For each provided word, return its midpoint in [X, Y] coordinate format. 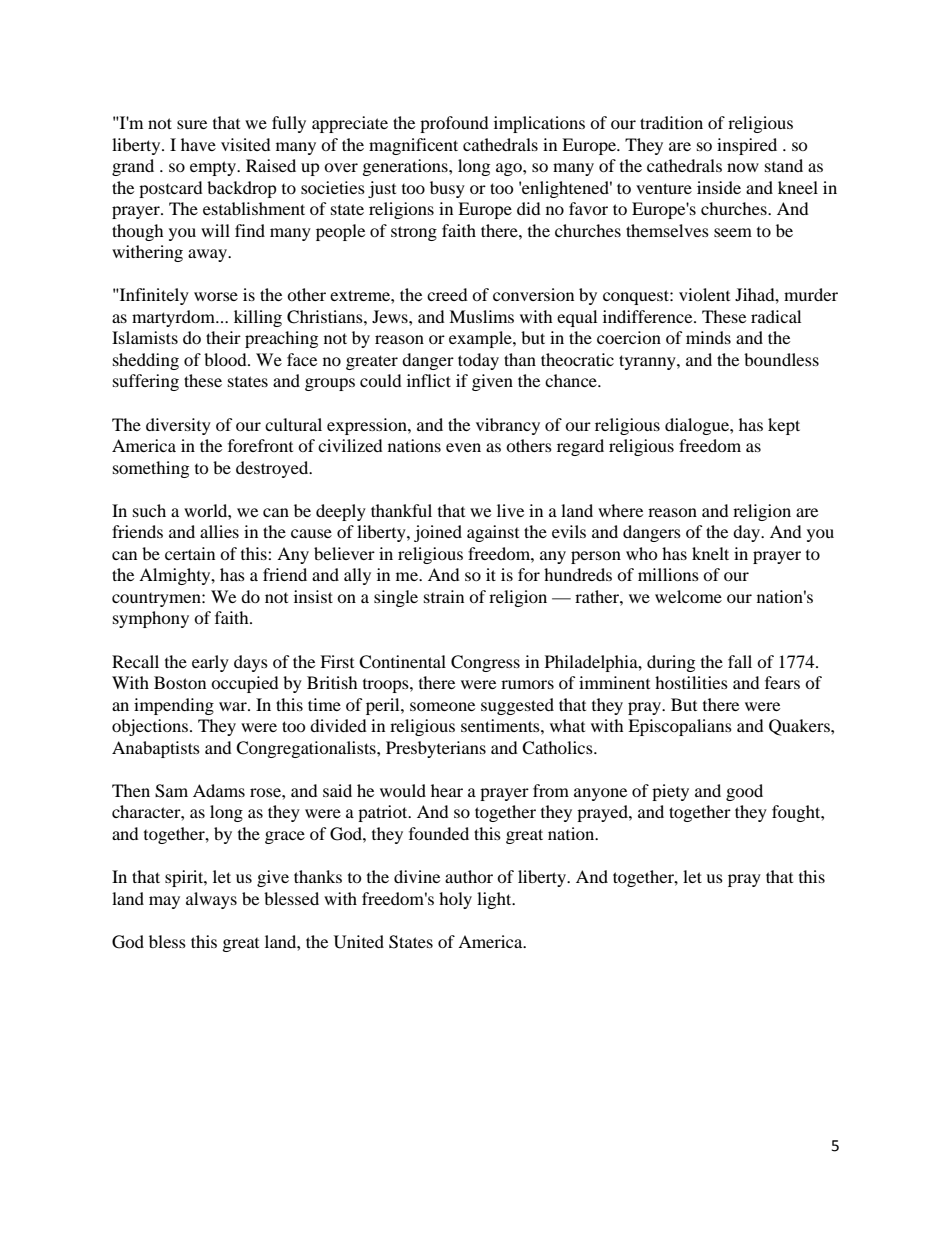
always [211, 900]
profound [454, 124]
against [493, 533]
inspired [747, 146]
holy [455, 900]
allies [219, 531]
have [198, 144]
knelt [710, 553]
